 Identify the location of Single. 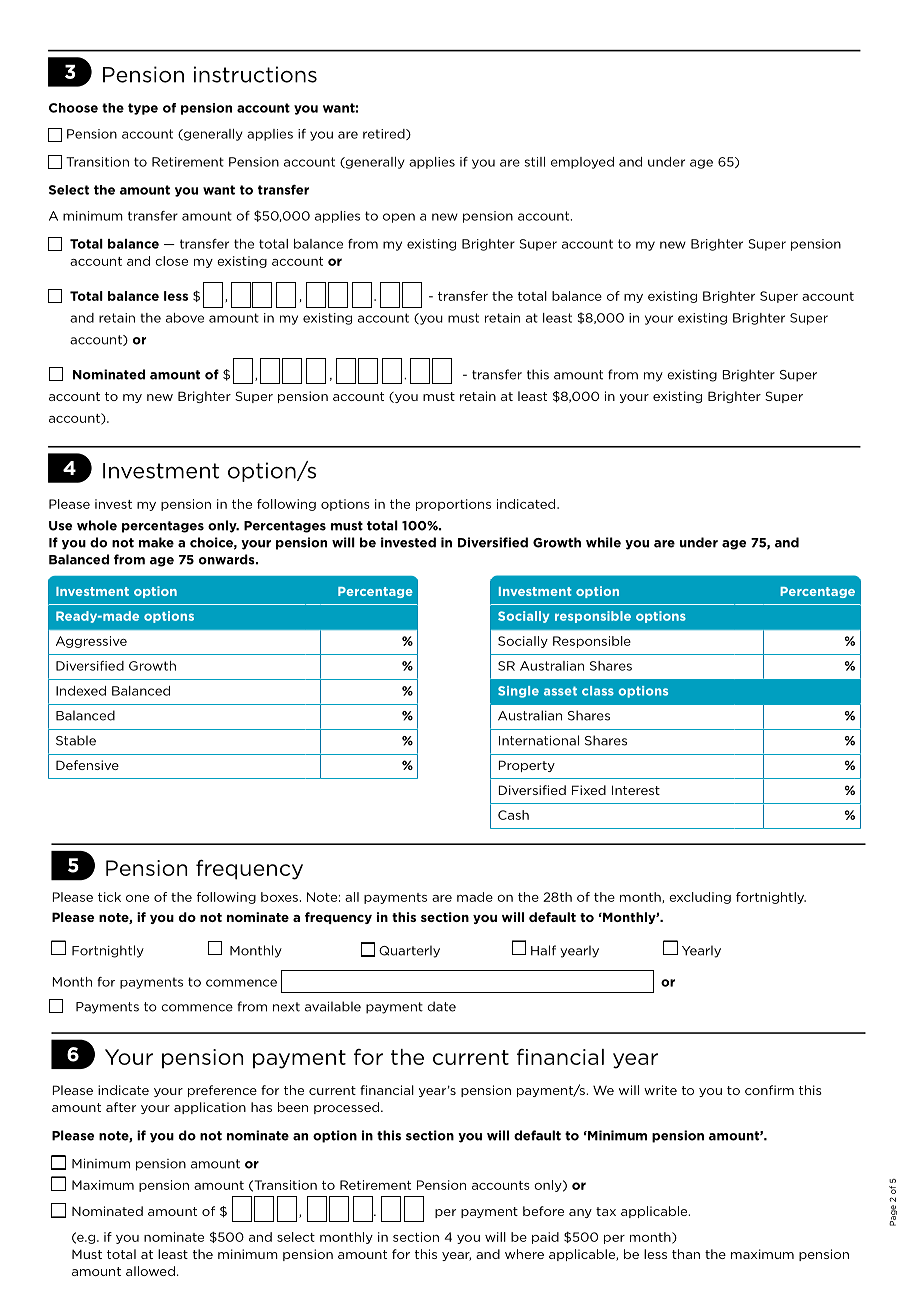
(518, 692).
